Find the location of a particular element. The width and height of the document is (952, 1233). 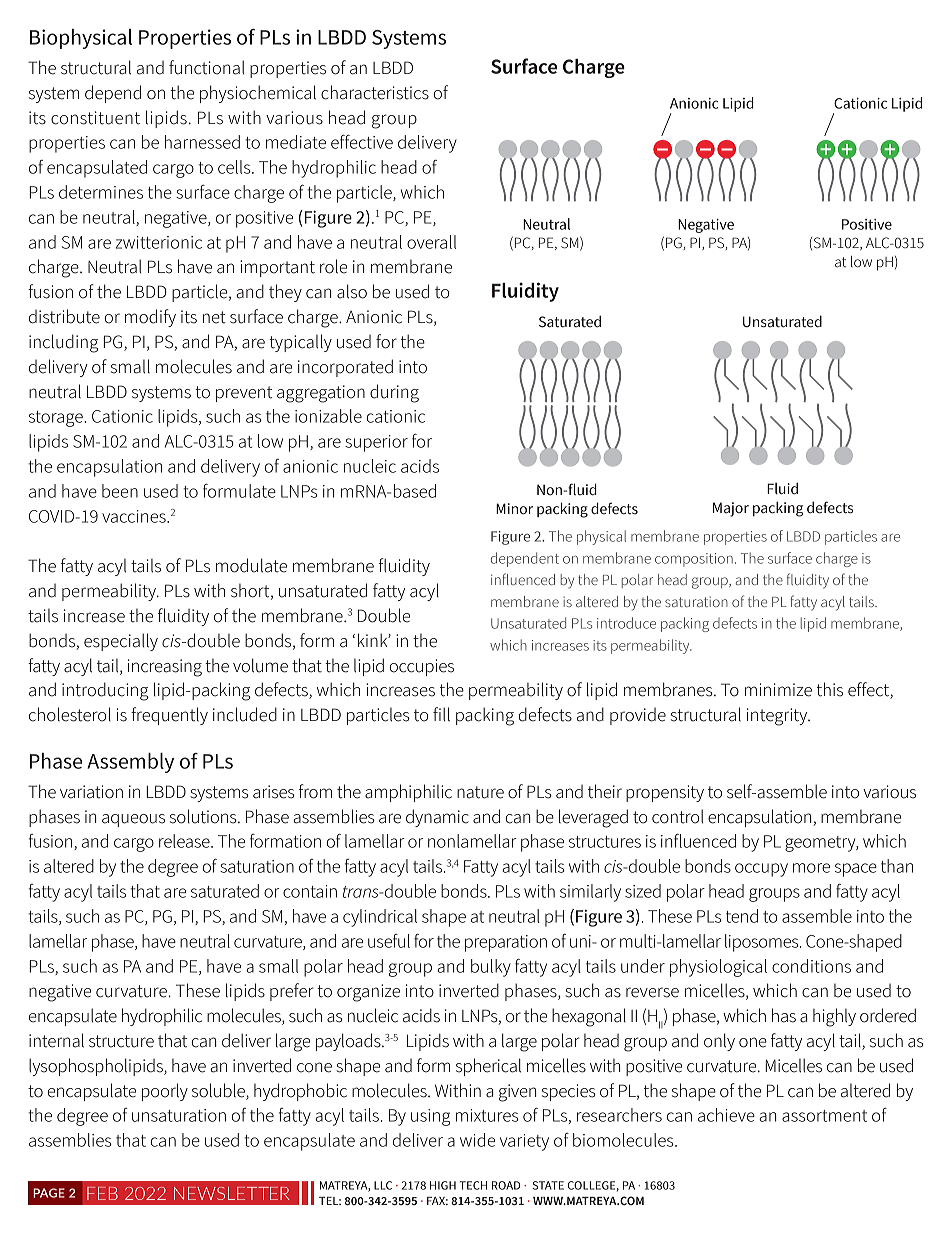

occupies is located at coordinates (422, 667).
